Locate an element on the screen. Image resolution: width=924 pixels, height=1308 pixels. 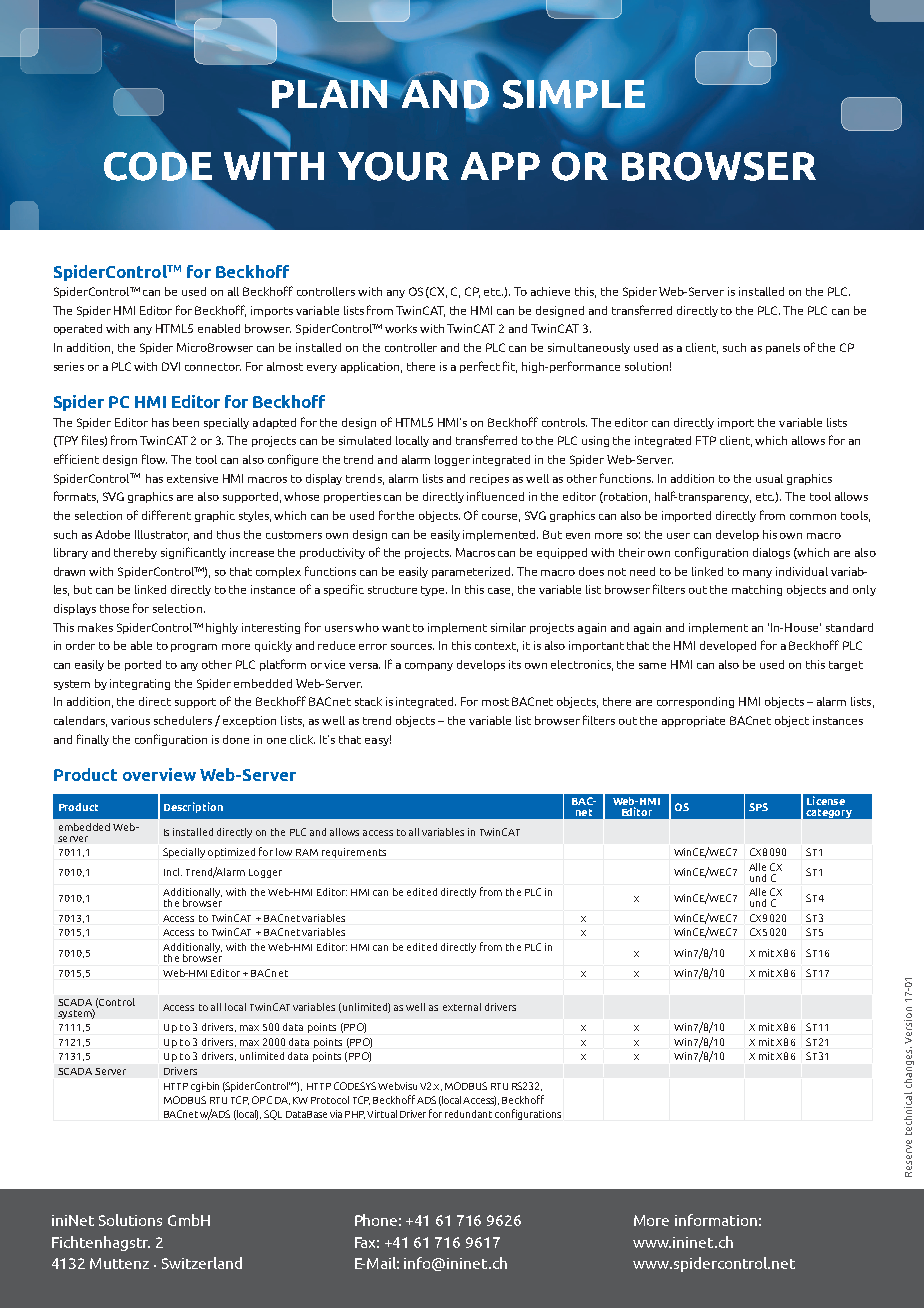
Virtual is located at coordinates (382, 1114).
